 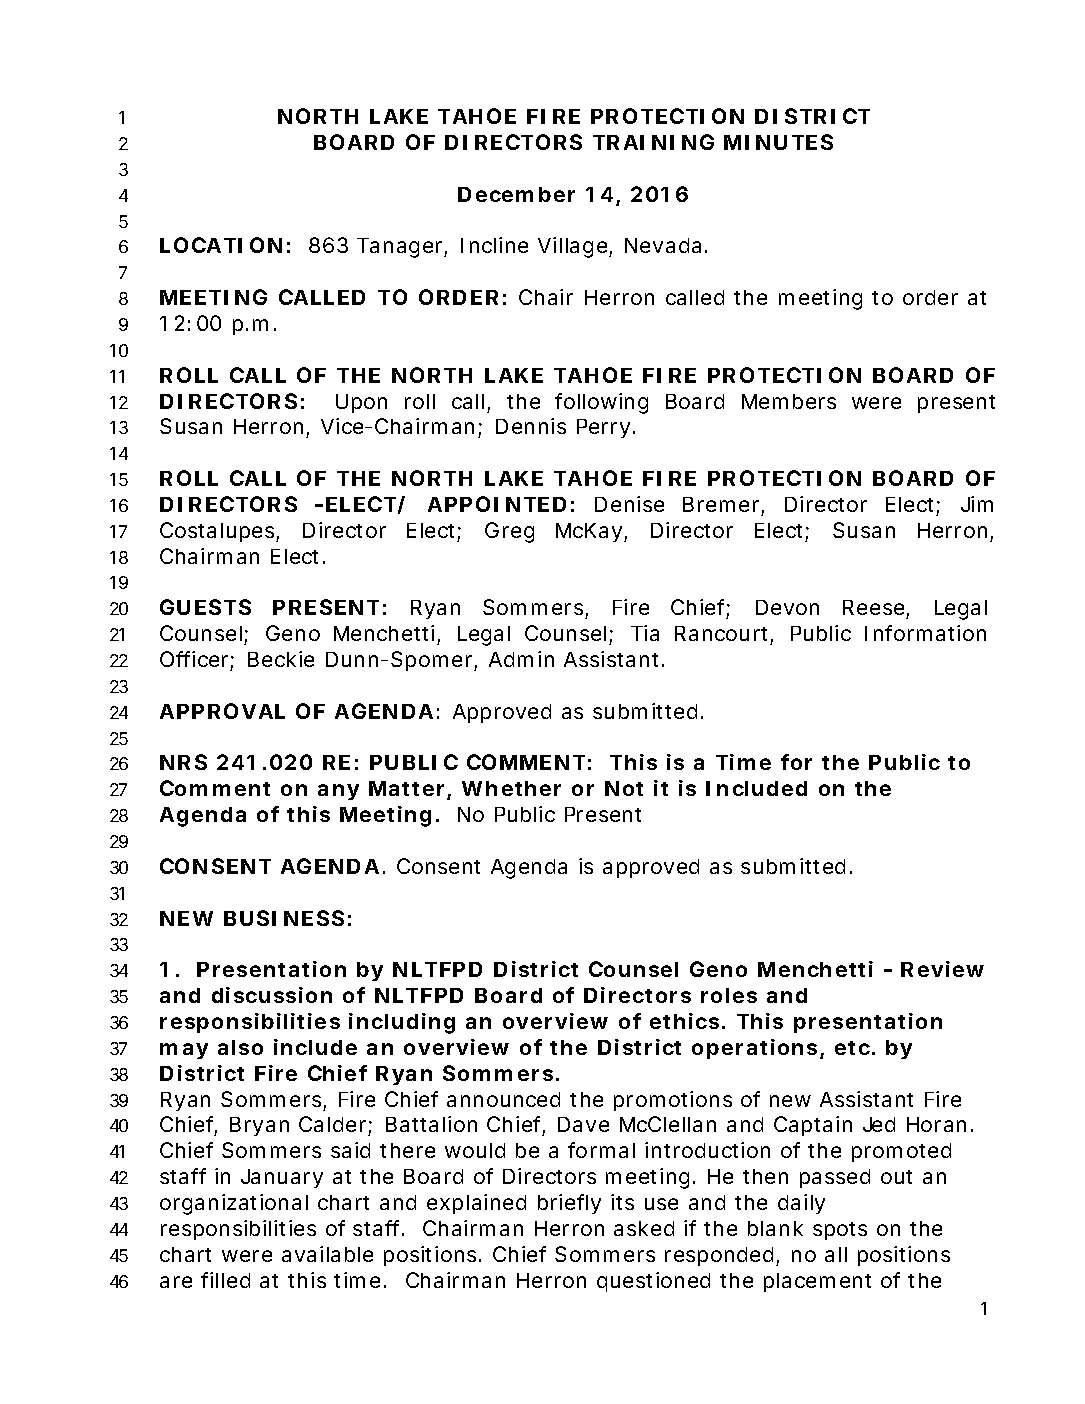 What do you see at coordinates (222, 711) in the page?
I see `APPROVAL` at bounding box center [222, 711].
